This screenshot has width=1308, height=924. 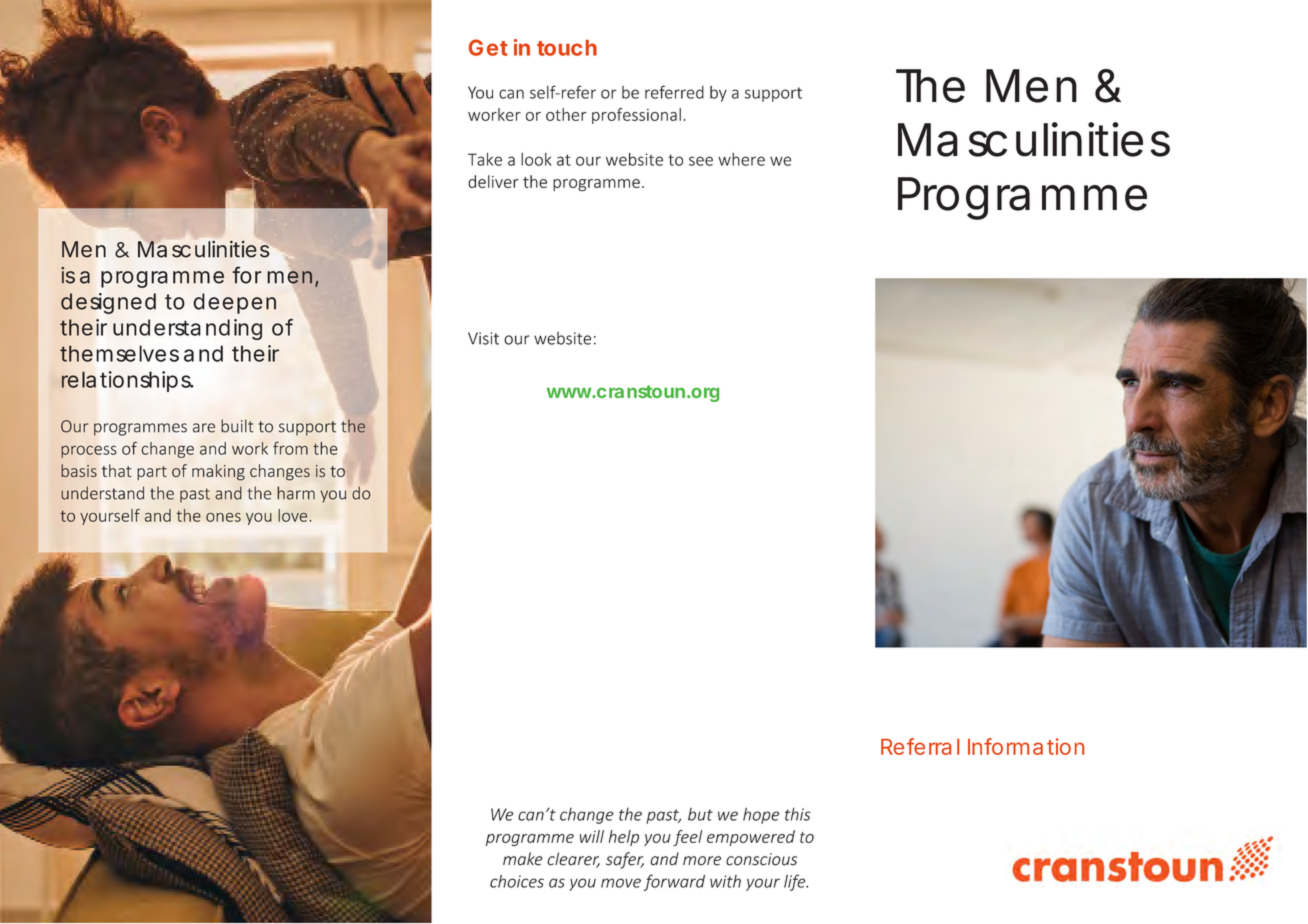 I want to click on clearer, so click(x=573, y=860).
